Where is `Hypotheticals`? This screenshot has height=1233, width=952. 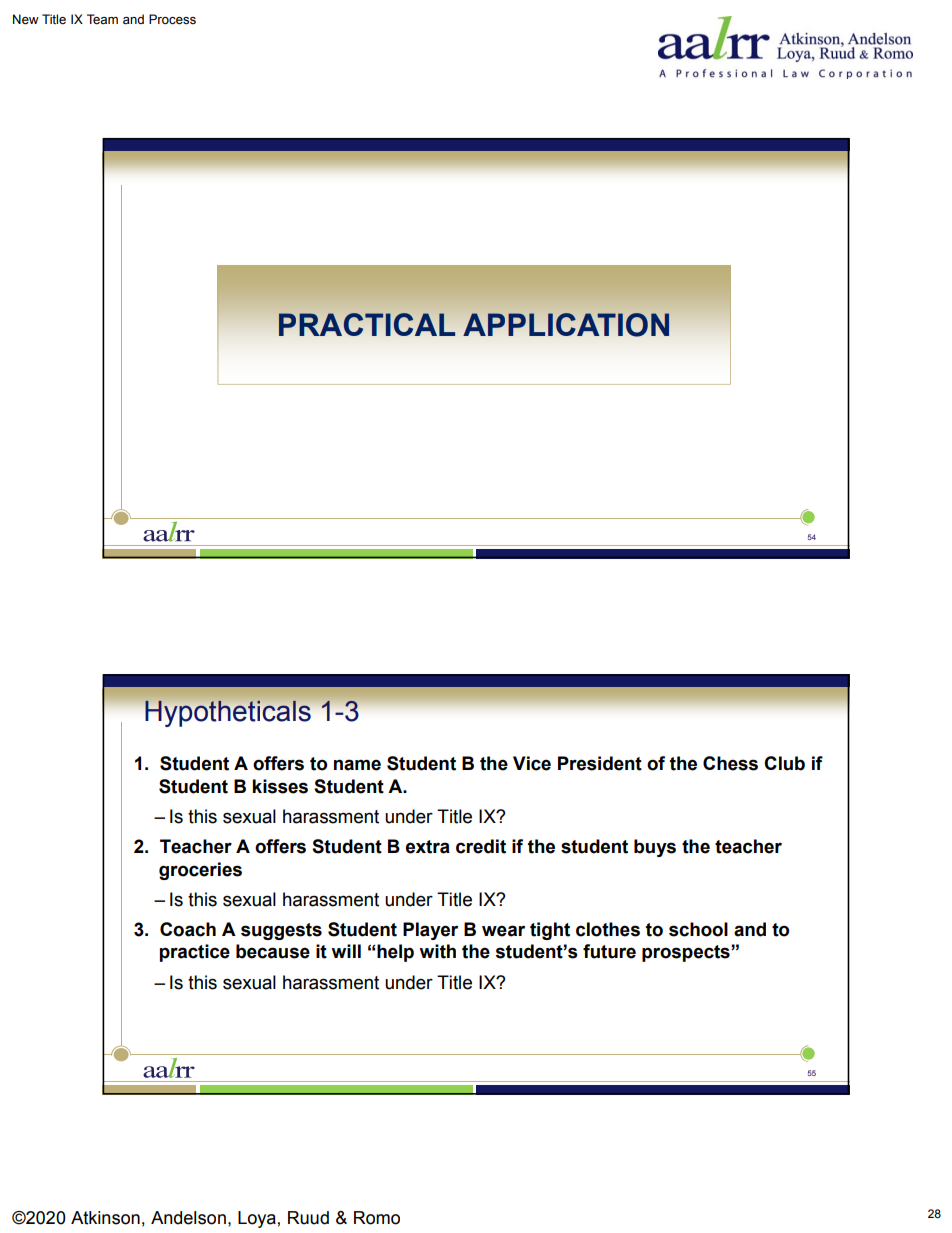 Hypotheticals is located at coordinates (228, 713).
